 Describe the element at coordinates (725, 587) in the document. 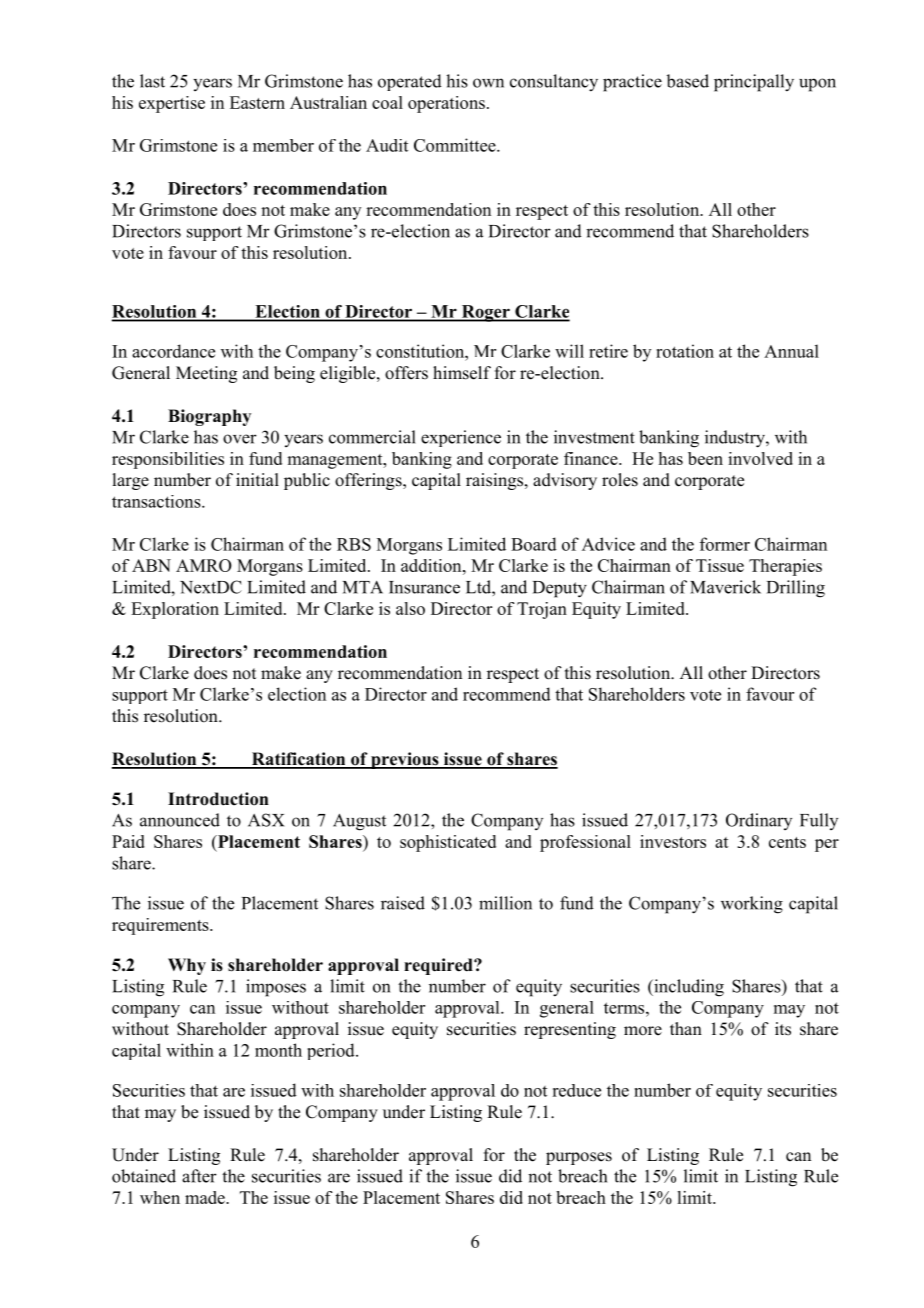

I see `Maverick` at that location.
